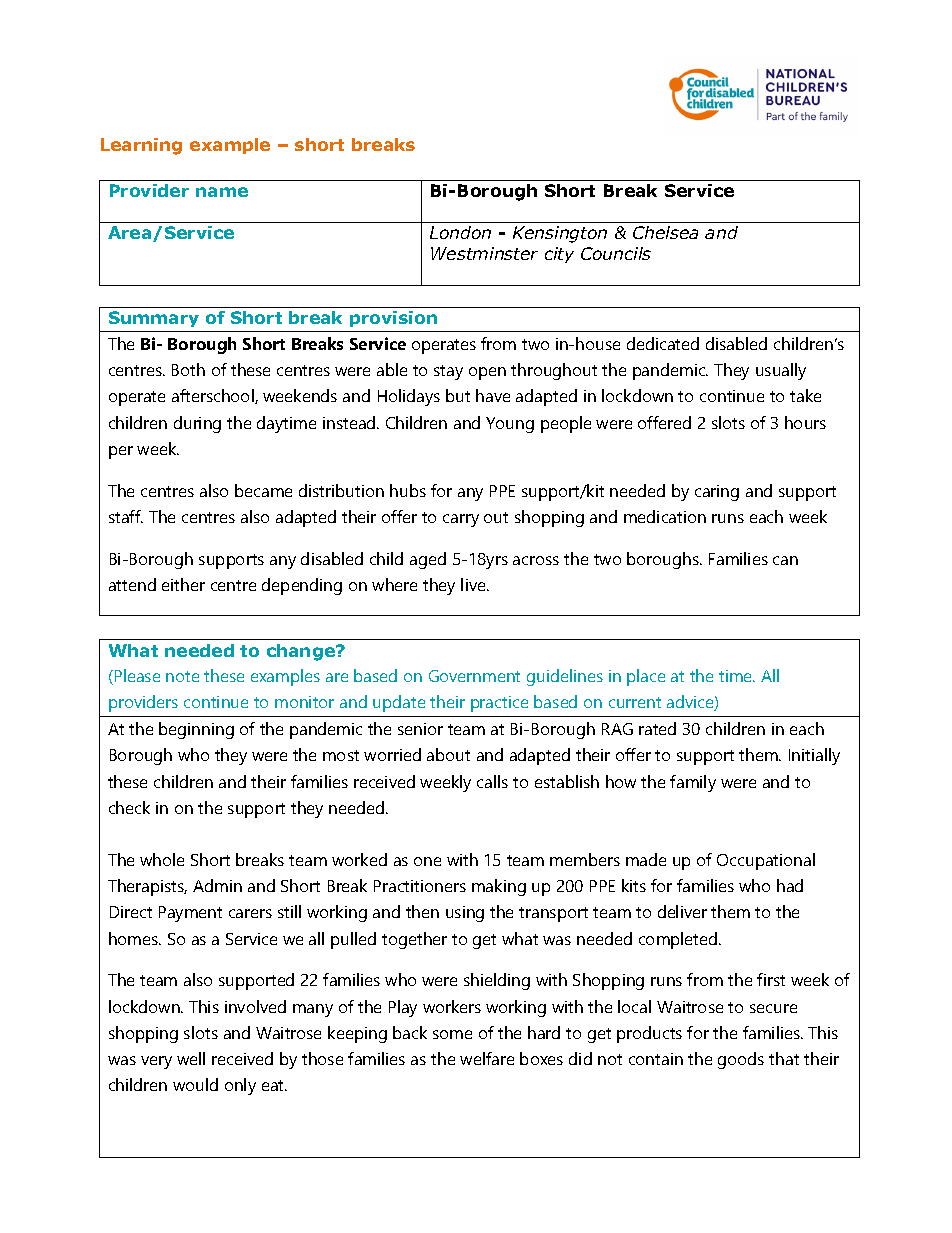  I want to click on Chelsea, so click(665, 232).
